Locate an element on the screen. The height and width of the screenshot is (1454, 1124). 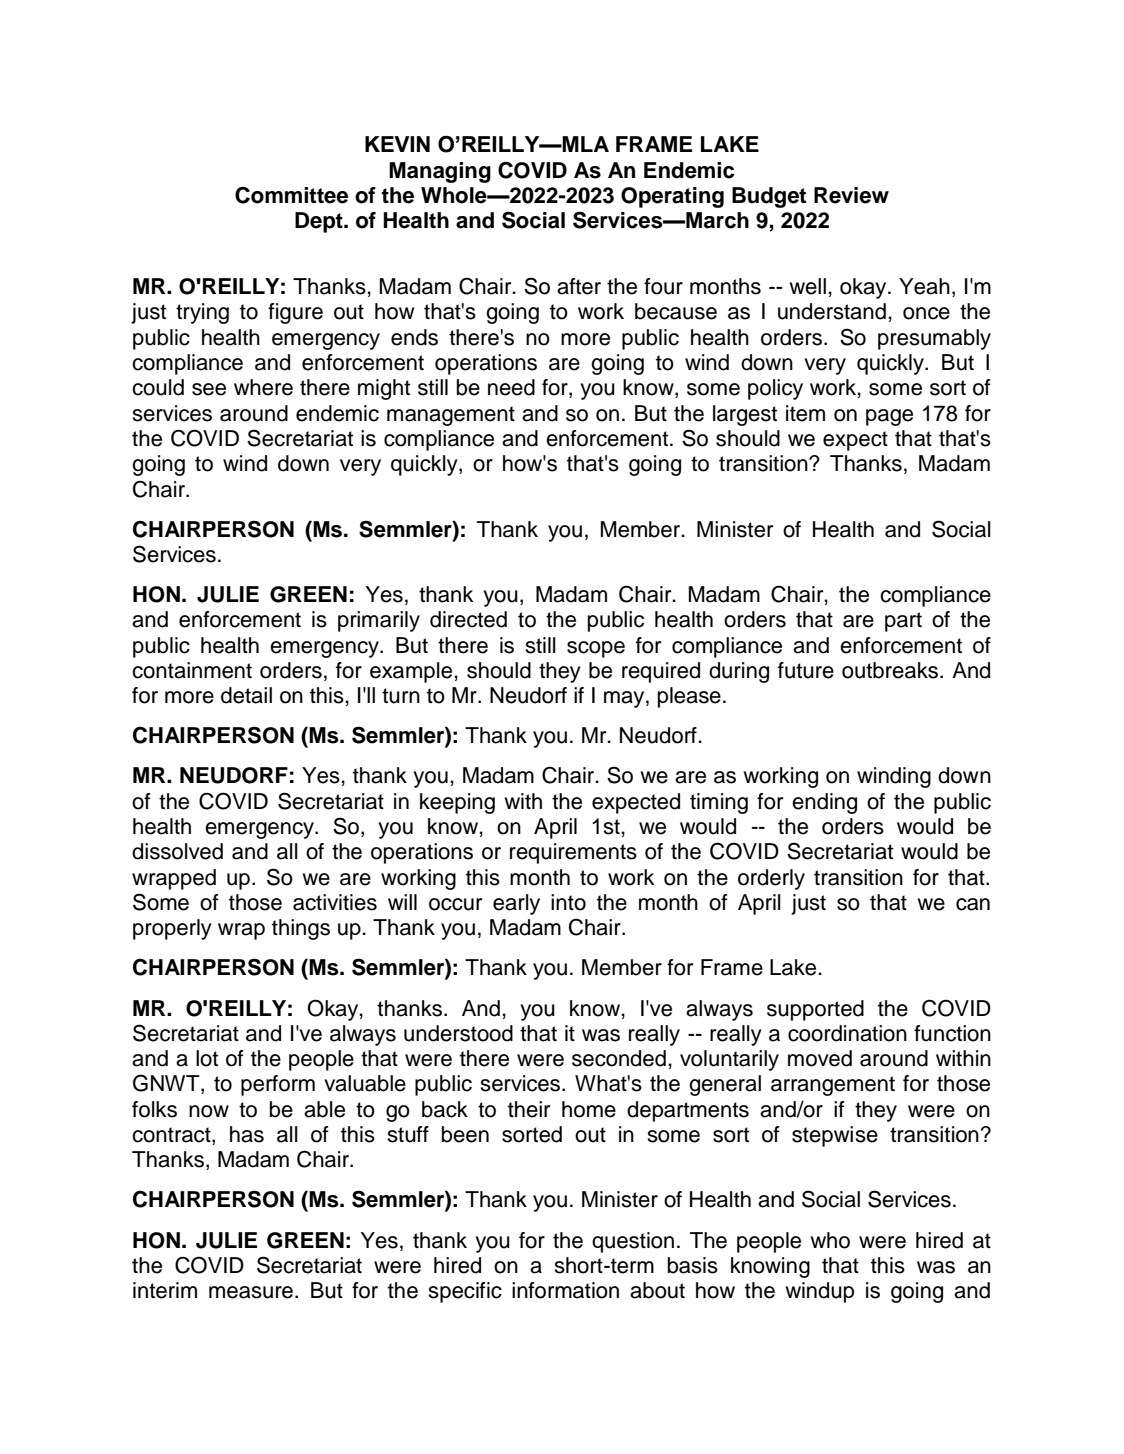
page is located at coordinates (889, 417).
